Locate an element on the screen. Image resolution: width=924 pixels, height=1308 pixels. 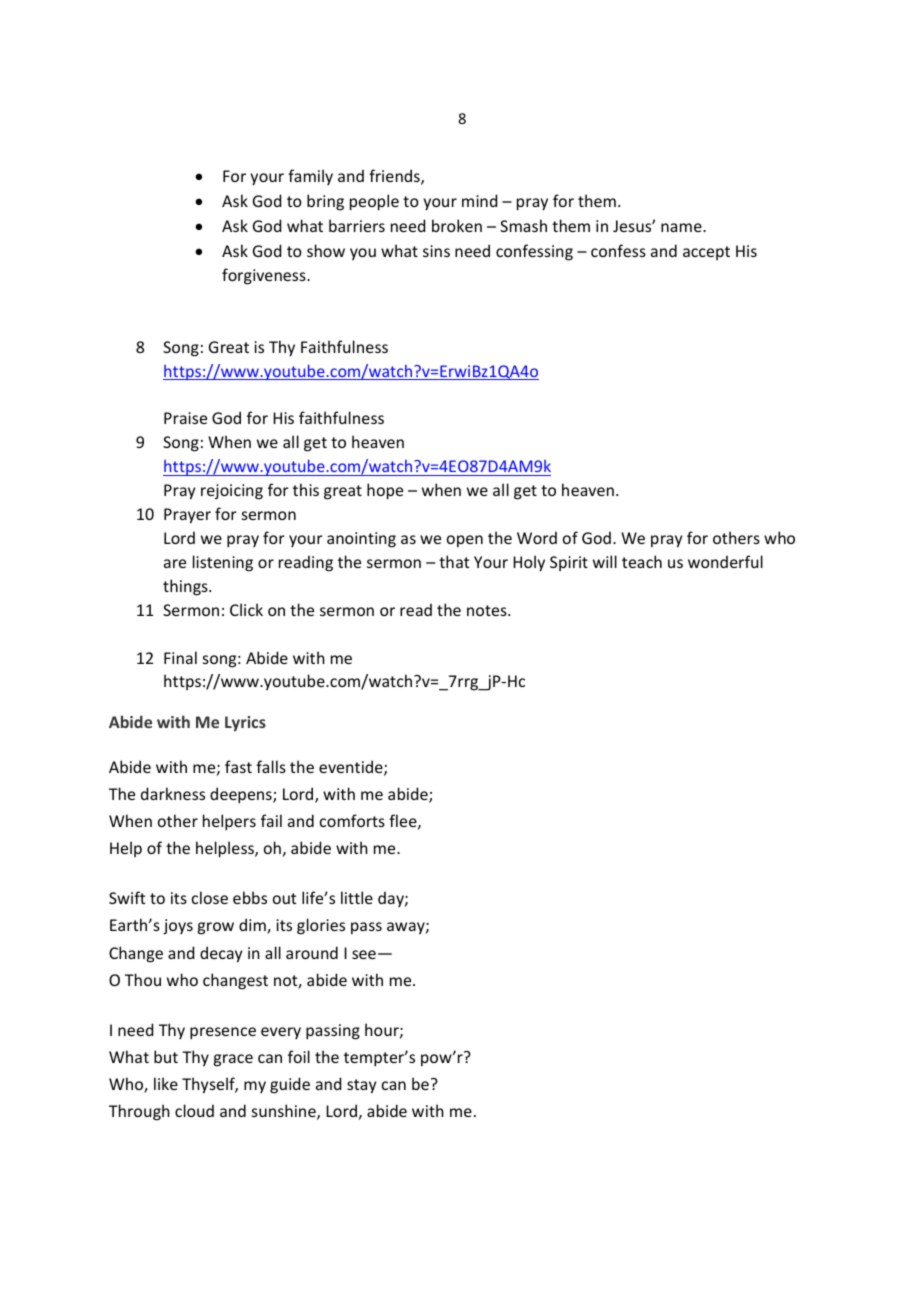
teach is located at coordinates (642, 561).
